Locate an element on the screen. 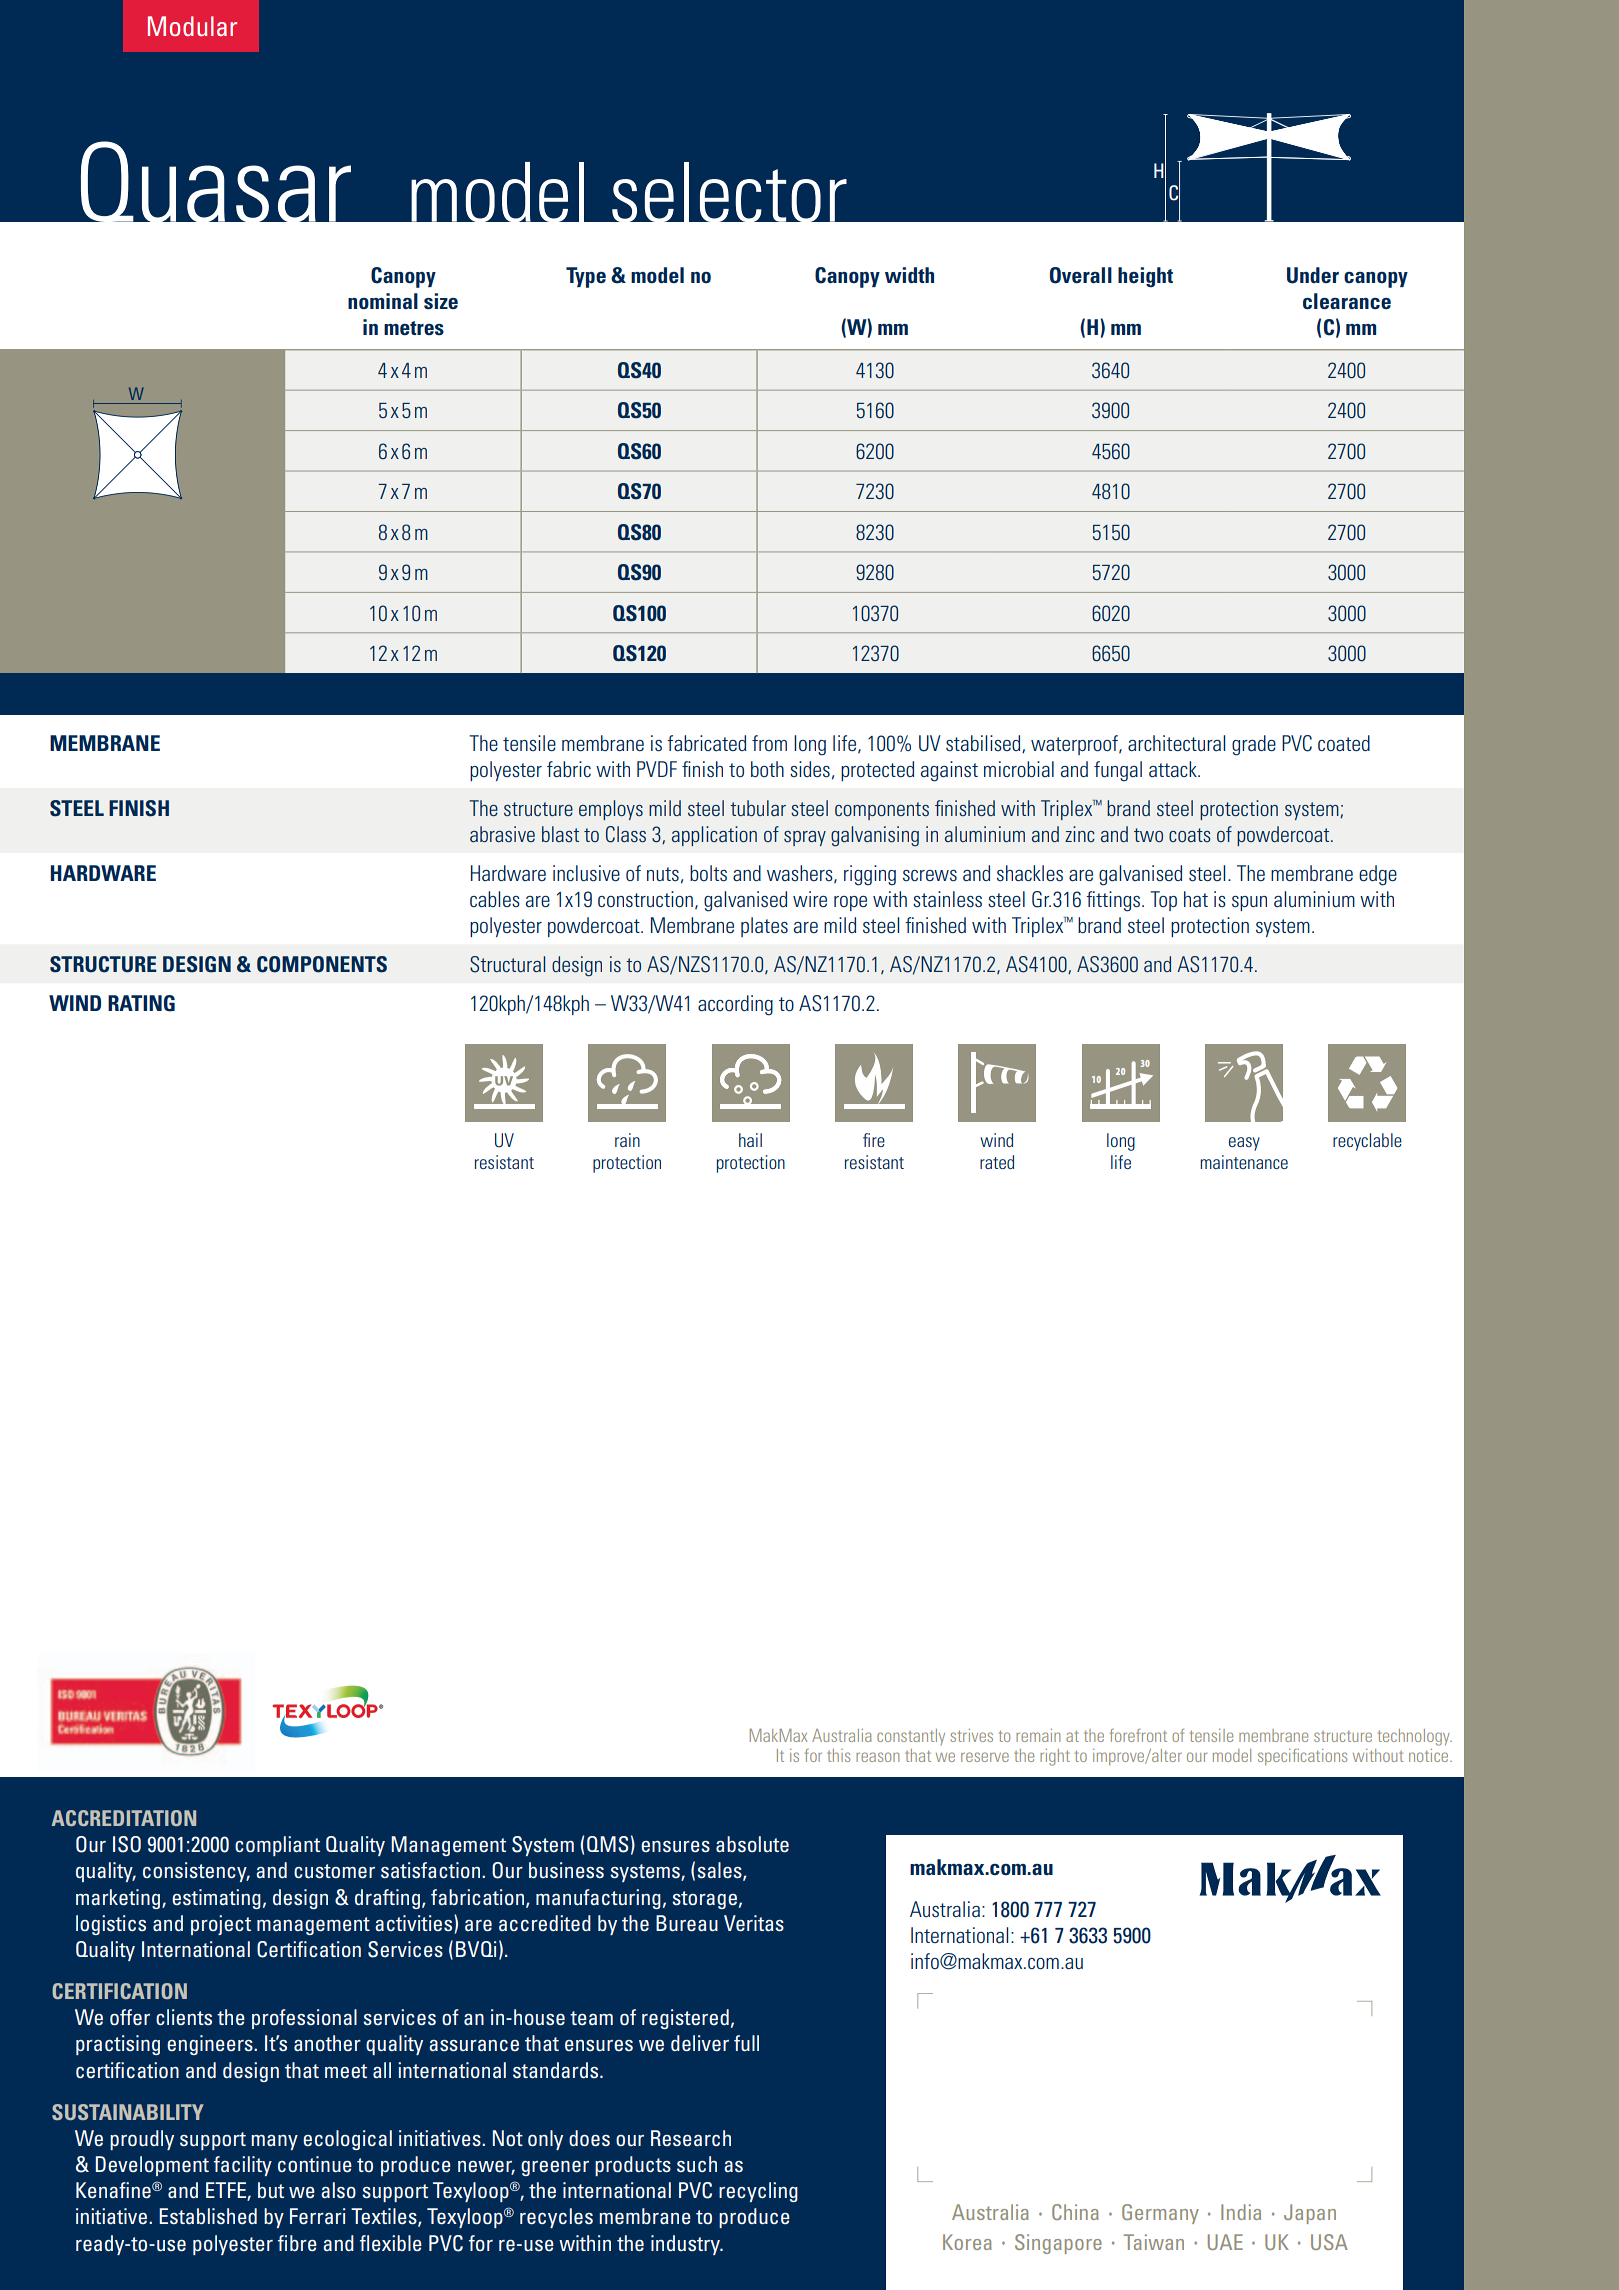  Modular is located at coordinates (192, 26).
